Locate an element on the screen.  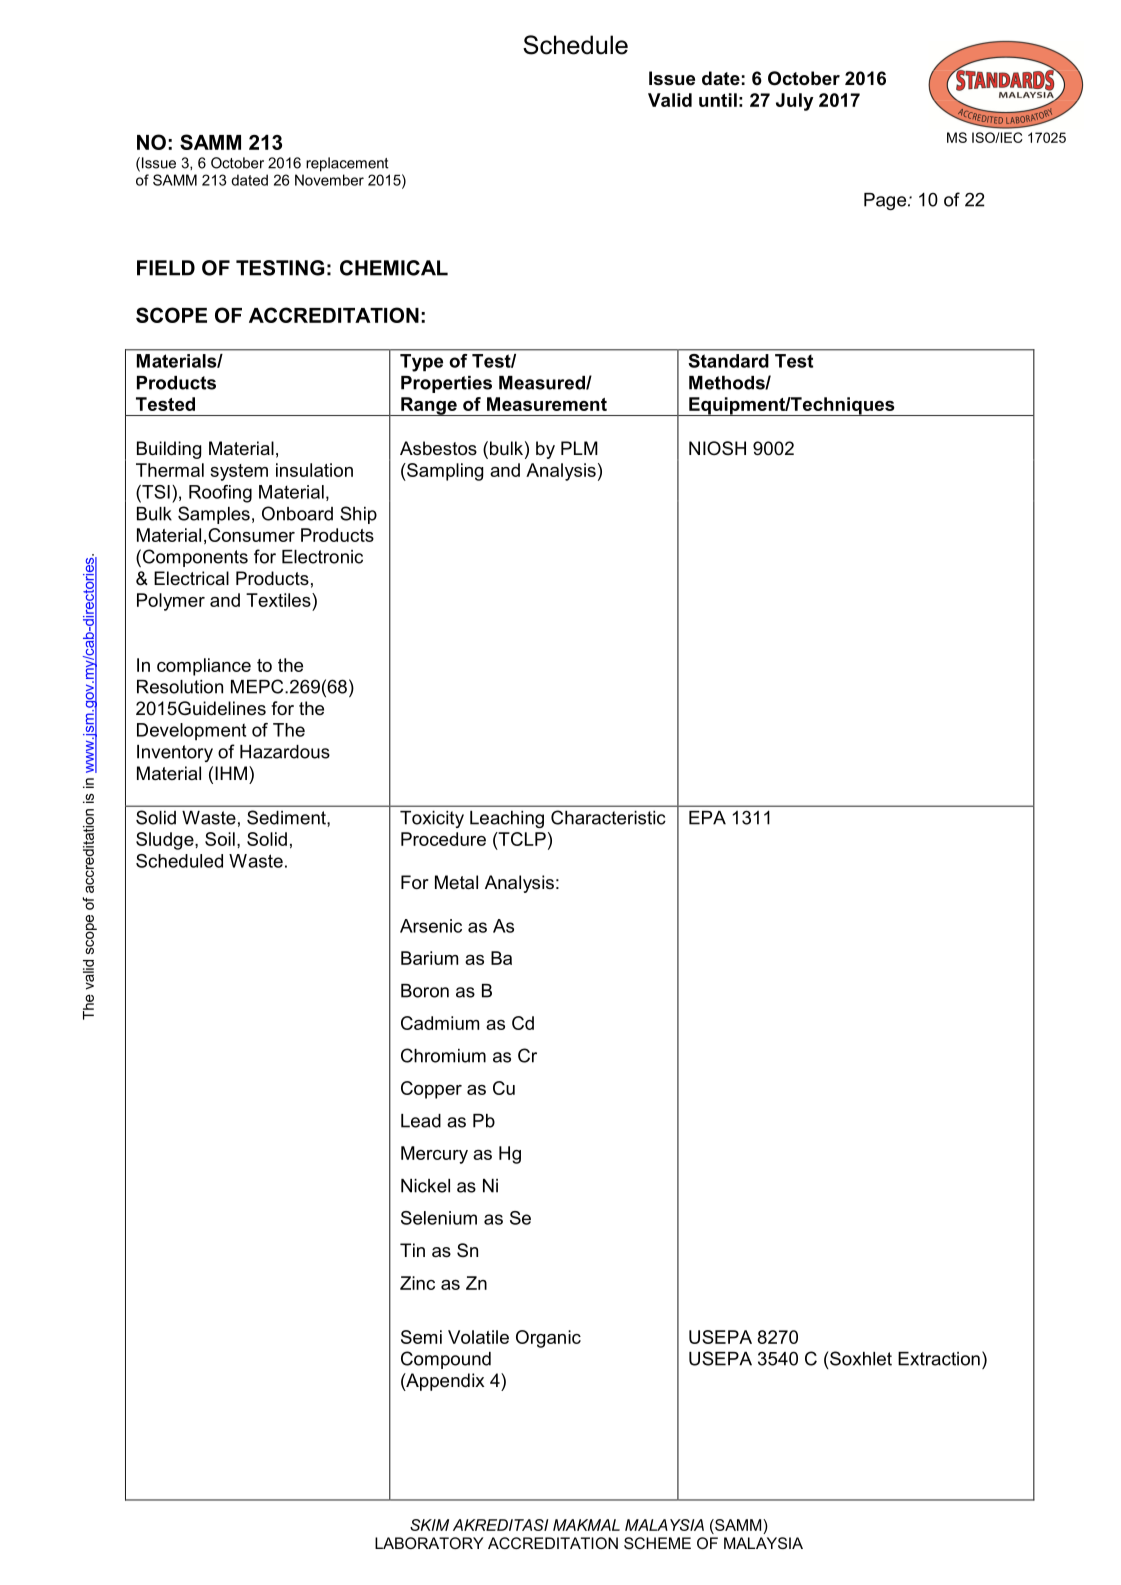
system is located at coordinates (239, 472).
